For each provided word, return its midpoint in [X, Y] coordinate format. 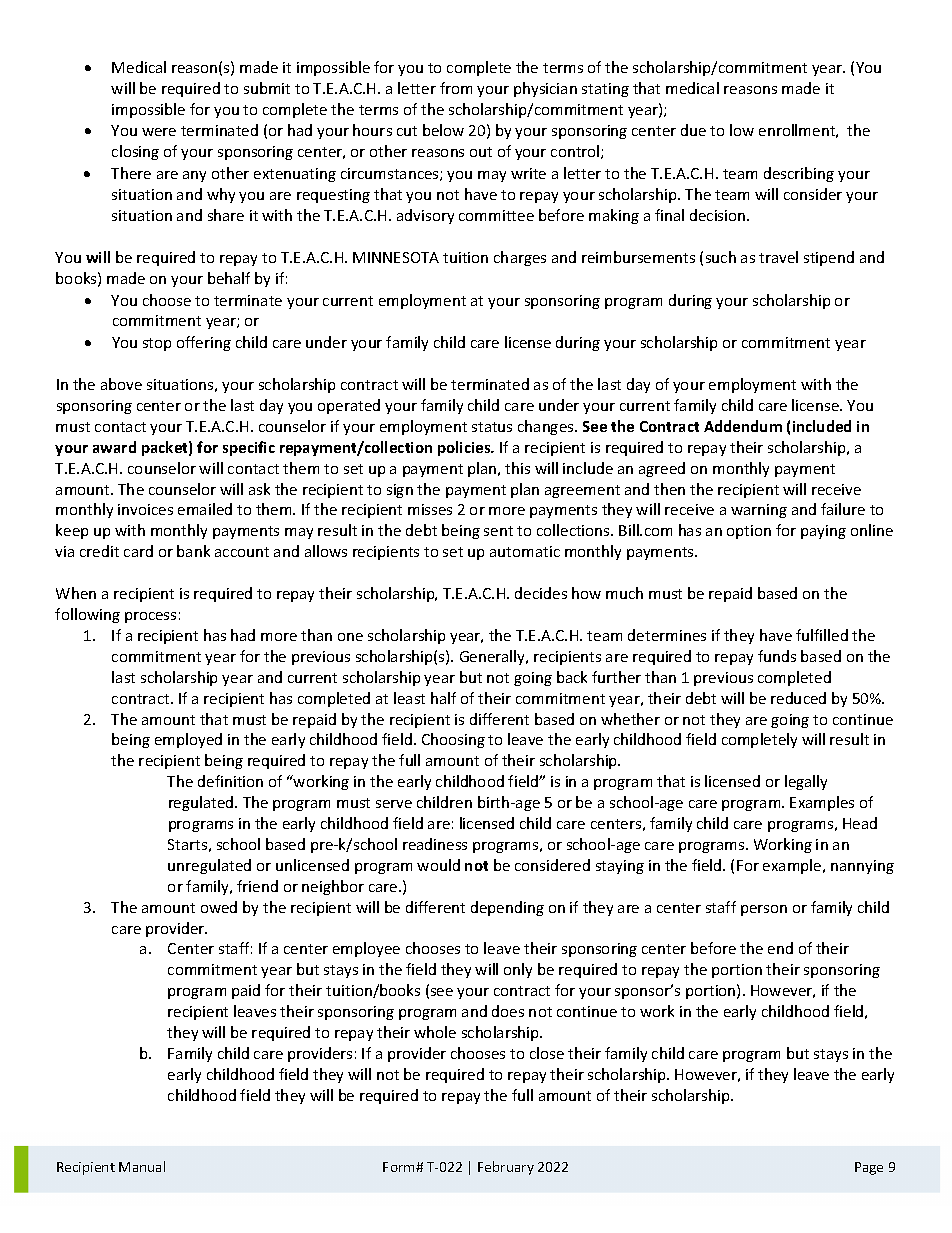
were [159, 132]
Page [869, 1168]
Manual [142, 1166]
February [506, 1168]
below [443, 130]
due [693, 130]
